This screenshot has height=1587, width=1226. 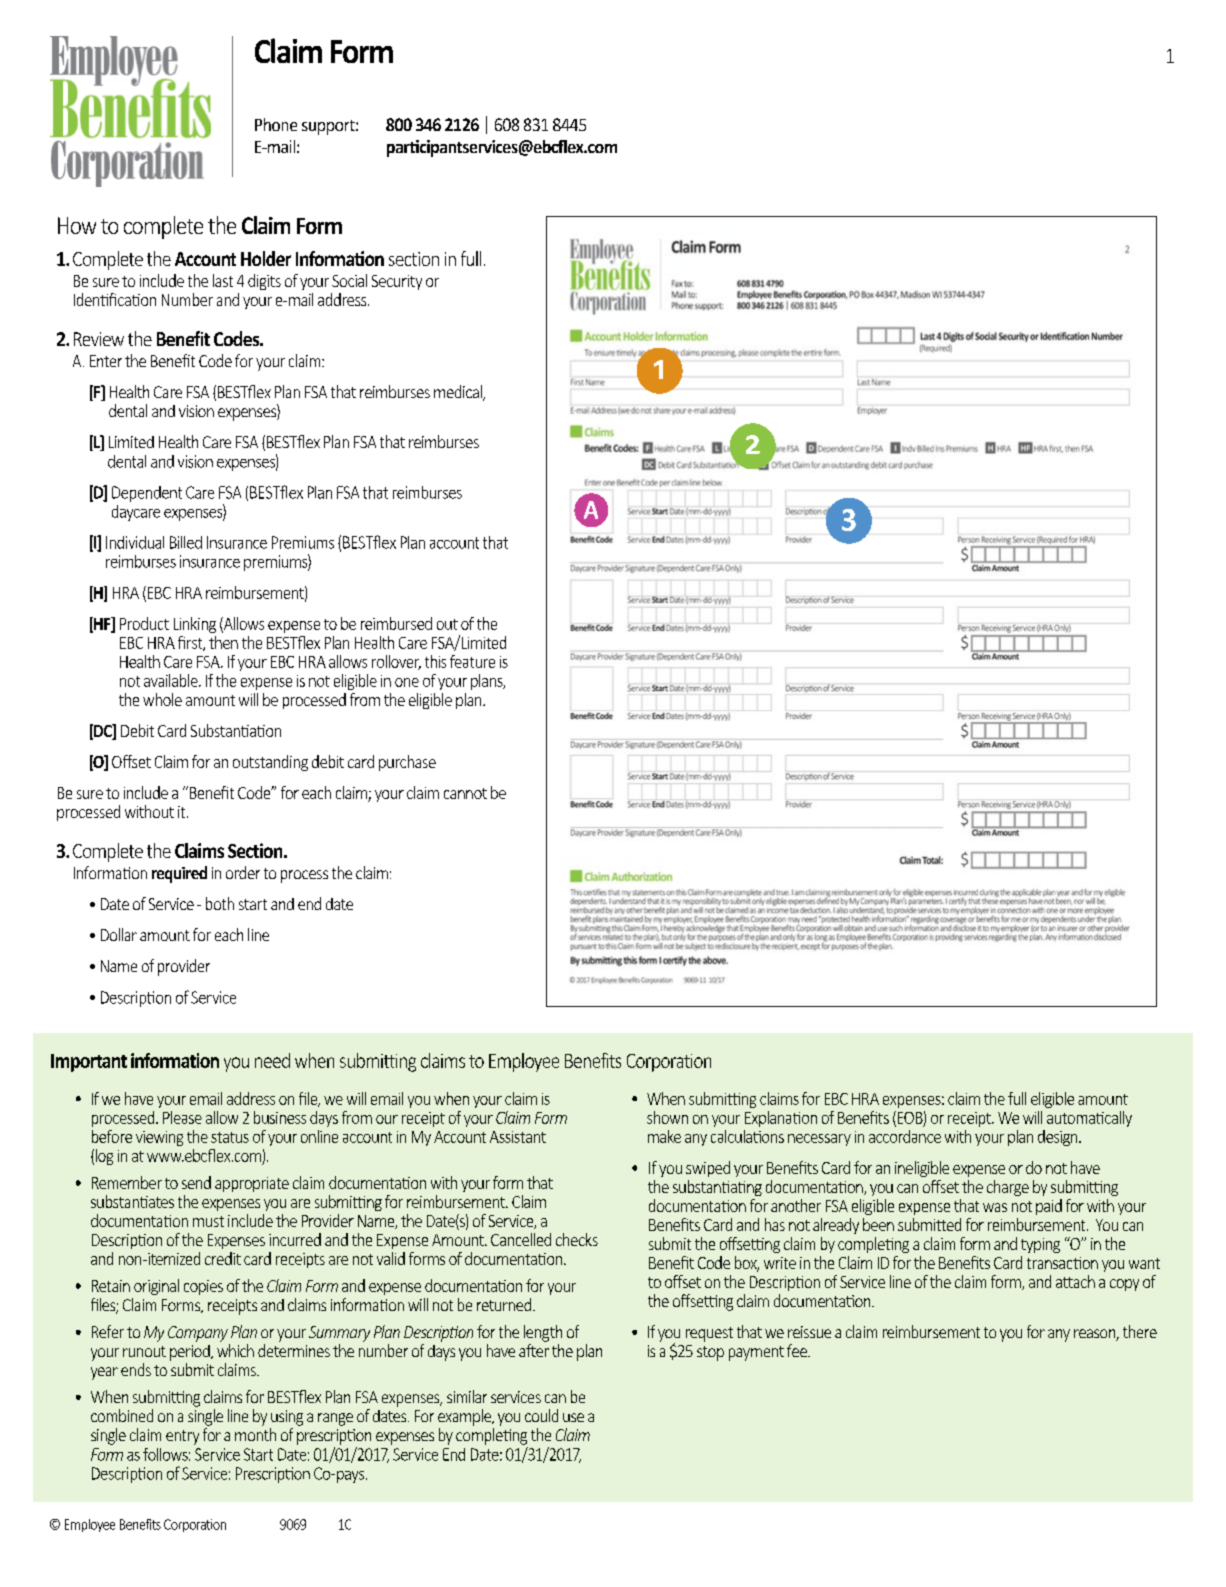 I want to click on cannot, so click(x=465, y=793).
